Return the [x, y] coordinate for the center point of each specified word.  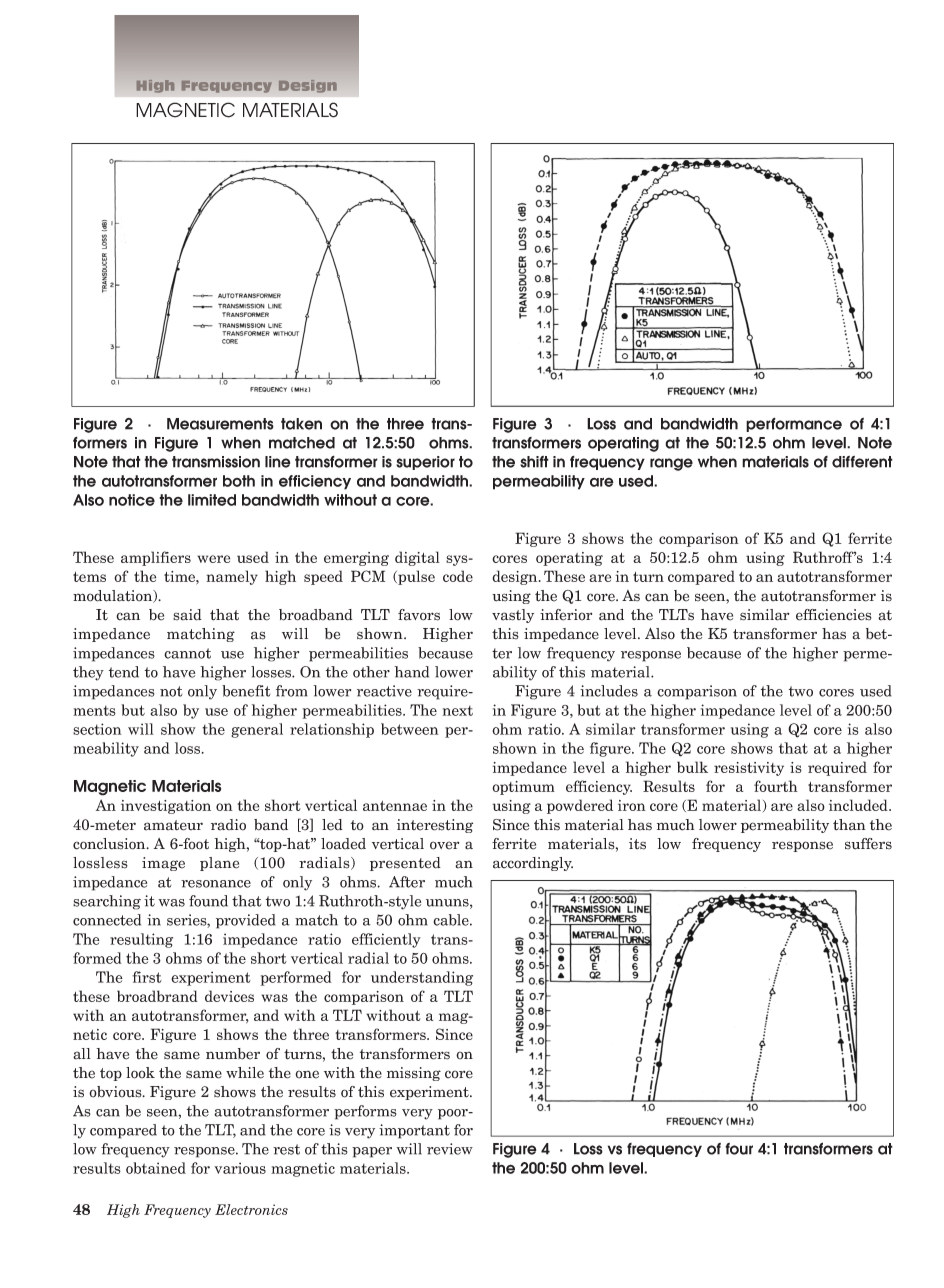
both [239, 481]
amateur [173, 825]
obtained [156, 1168]
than [849, 825]
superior [425, 463]
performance [794, 425]
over [444, 845]
